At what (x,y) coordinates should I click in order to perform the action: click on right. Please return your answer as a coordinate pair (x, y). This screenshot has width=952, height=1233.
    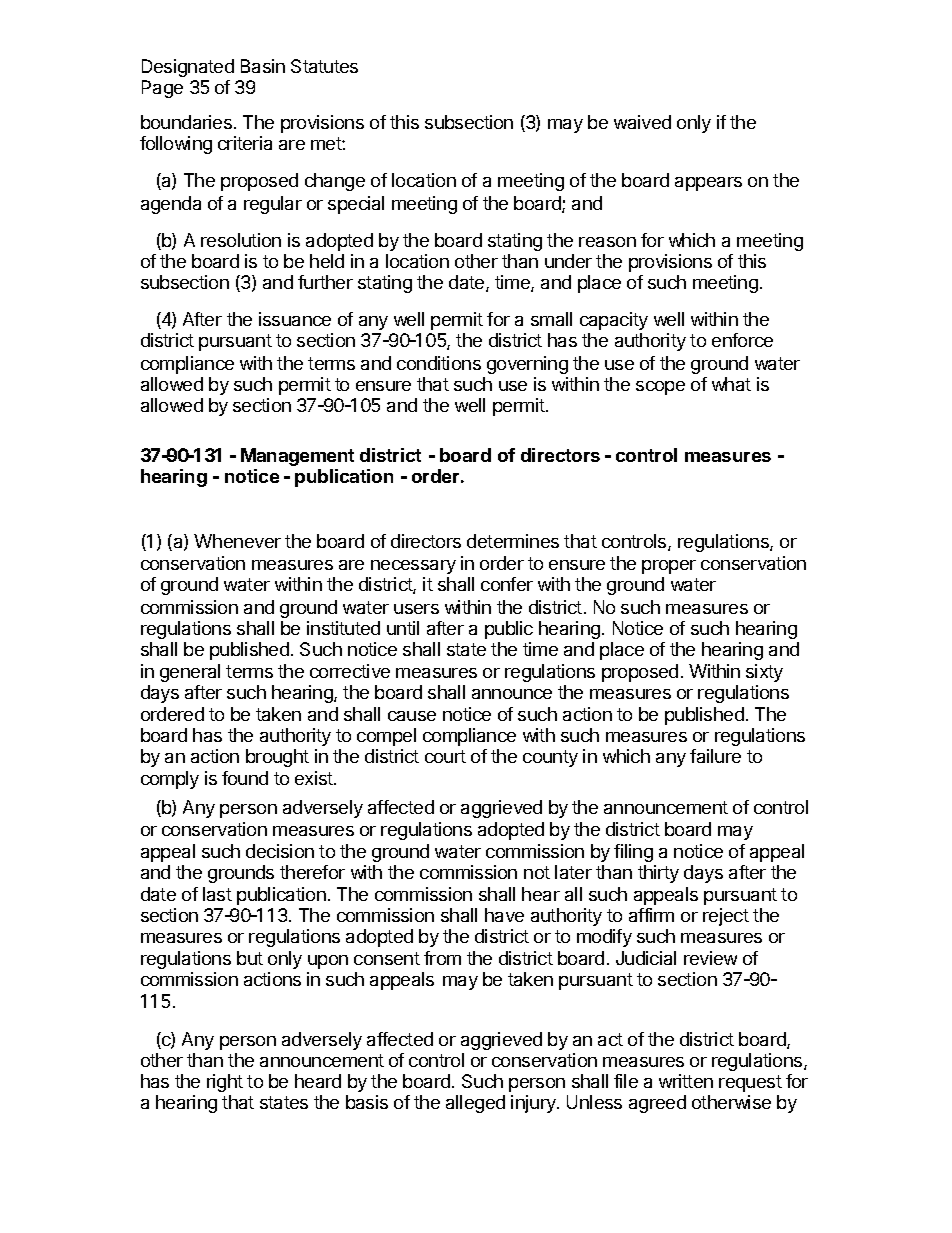
    Looking at the image, I should click on (225, 1083).
